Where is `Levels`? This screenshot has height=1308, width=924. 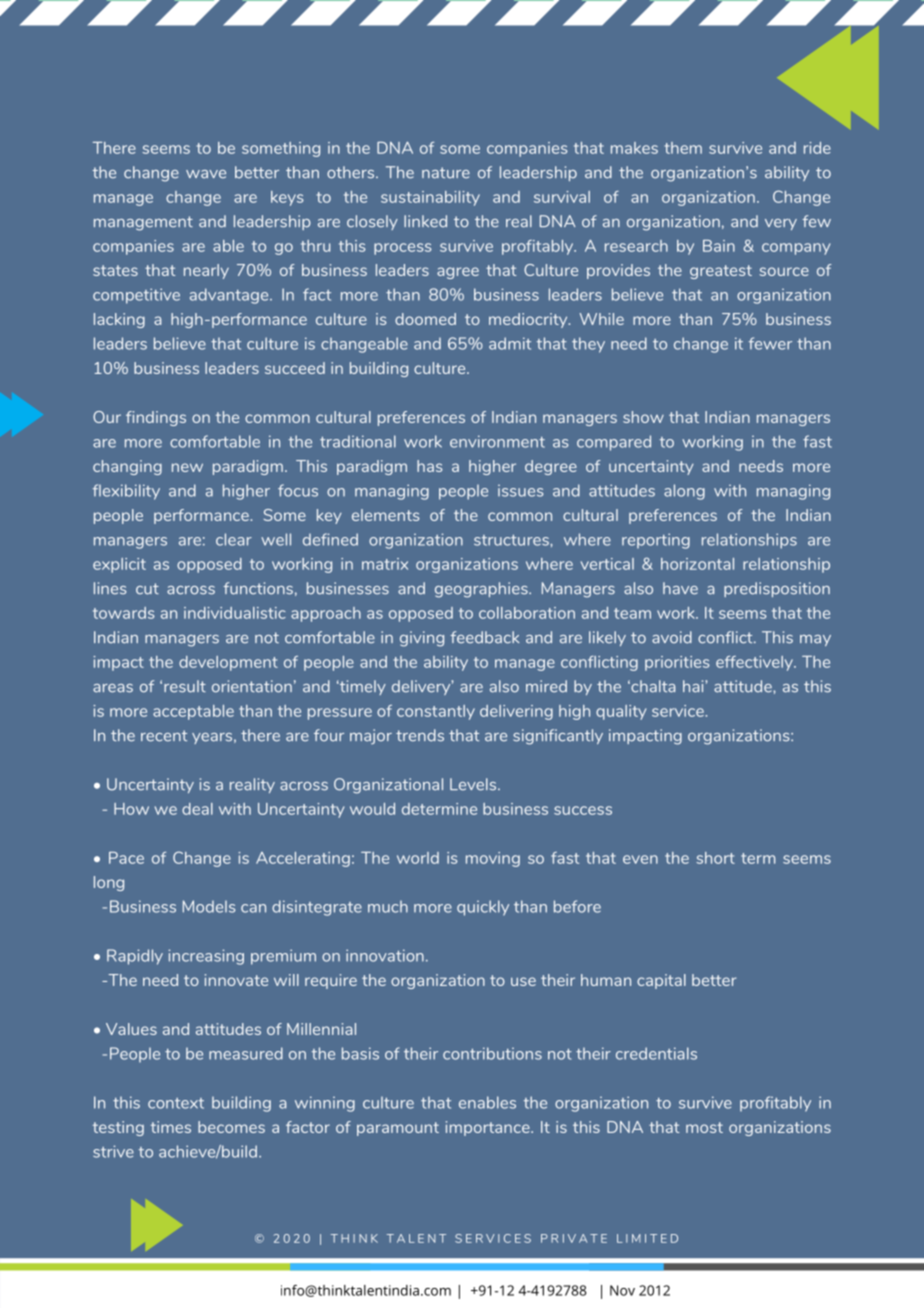
Levels is located at coordinates (474, 784).
